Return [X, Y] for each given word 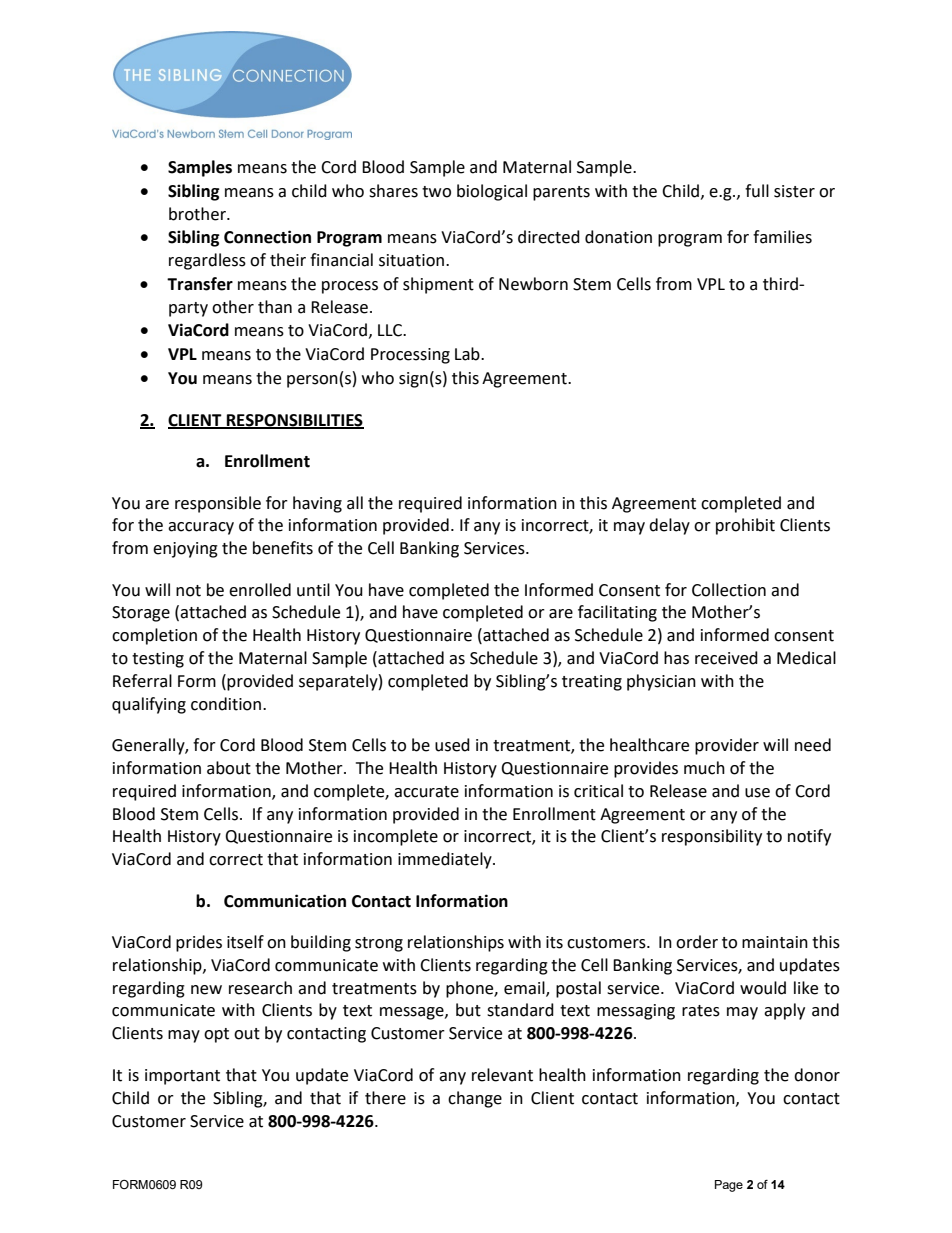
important [182, 1077]
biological [492, 192]
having [317, 504]
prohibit [745, 526]
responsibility [712, 837]
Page [729, 1186]
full [757, 191]
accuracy [201, 528]
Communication [285, 901]
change [475, 1099]
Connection [267, 237]
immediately [446, 860]
